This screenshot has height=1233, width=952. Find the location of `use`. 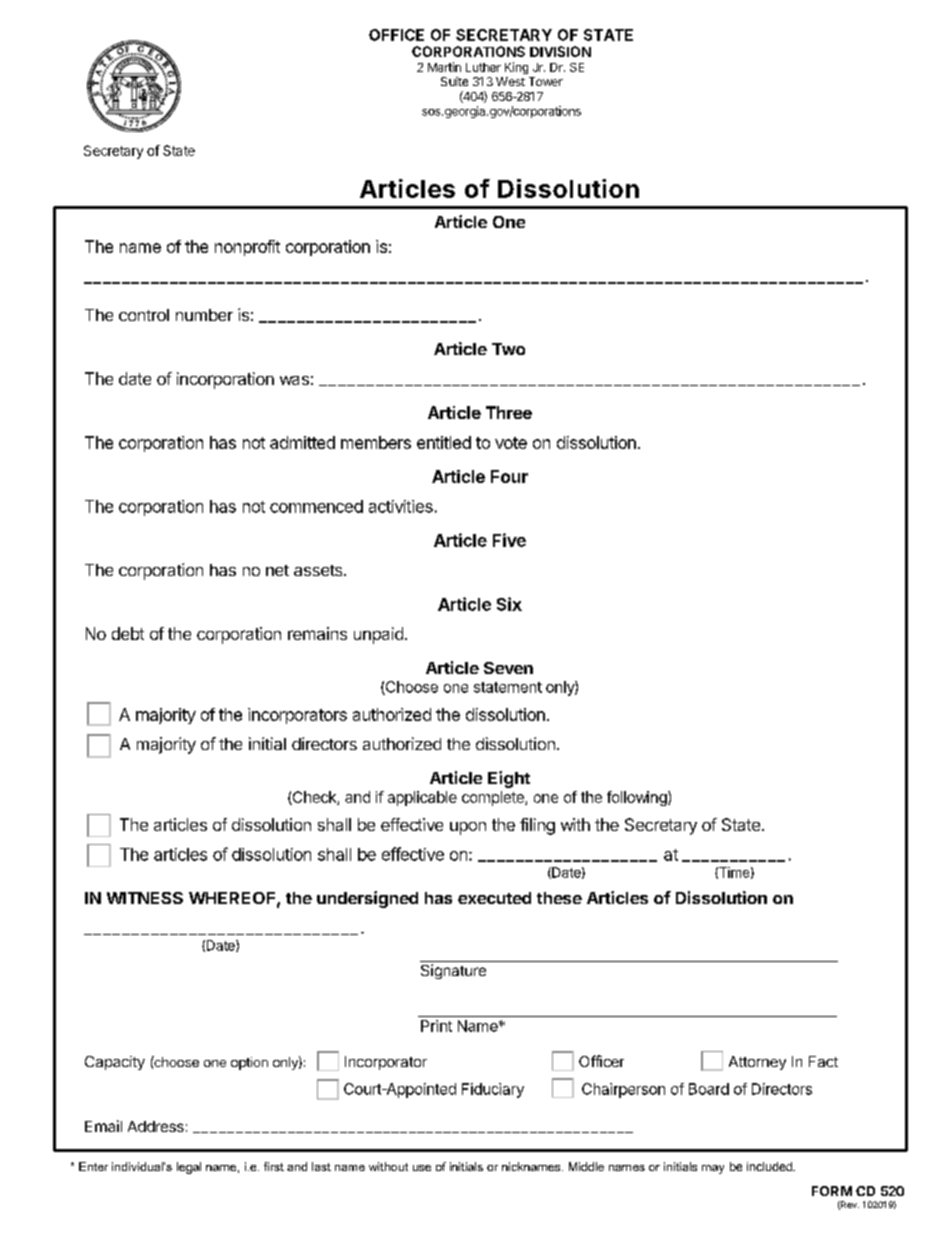

use is located at coordinates (422, 1168).
